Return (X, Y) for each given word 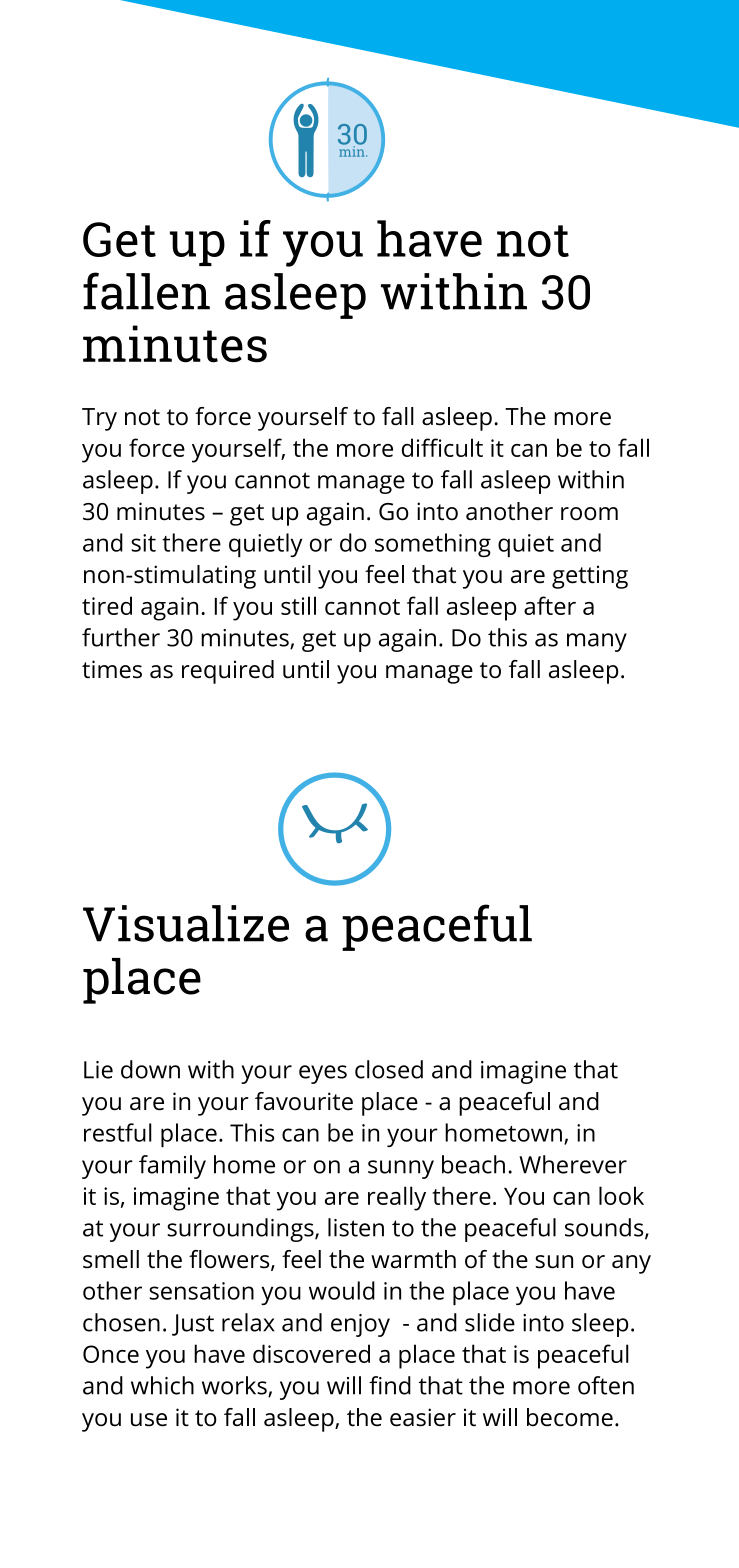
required (228, 672)
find (390, 1385)
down (150, 1069)
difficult (442, 447)
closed (389, 1069)
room (589, 514)
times (112, 669)
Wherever (573, 1164)
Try (99, 419)
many (597, 642)
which (162, 1385)
